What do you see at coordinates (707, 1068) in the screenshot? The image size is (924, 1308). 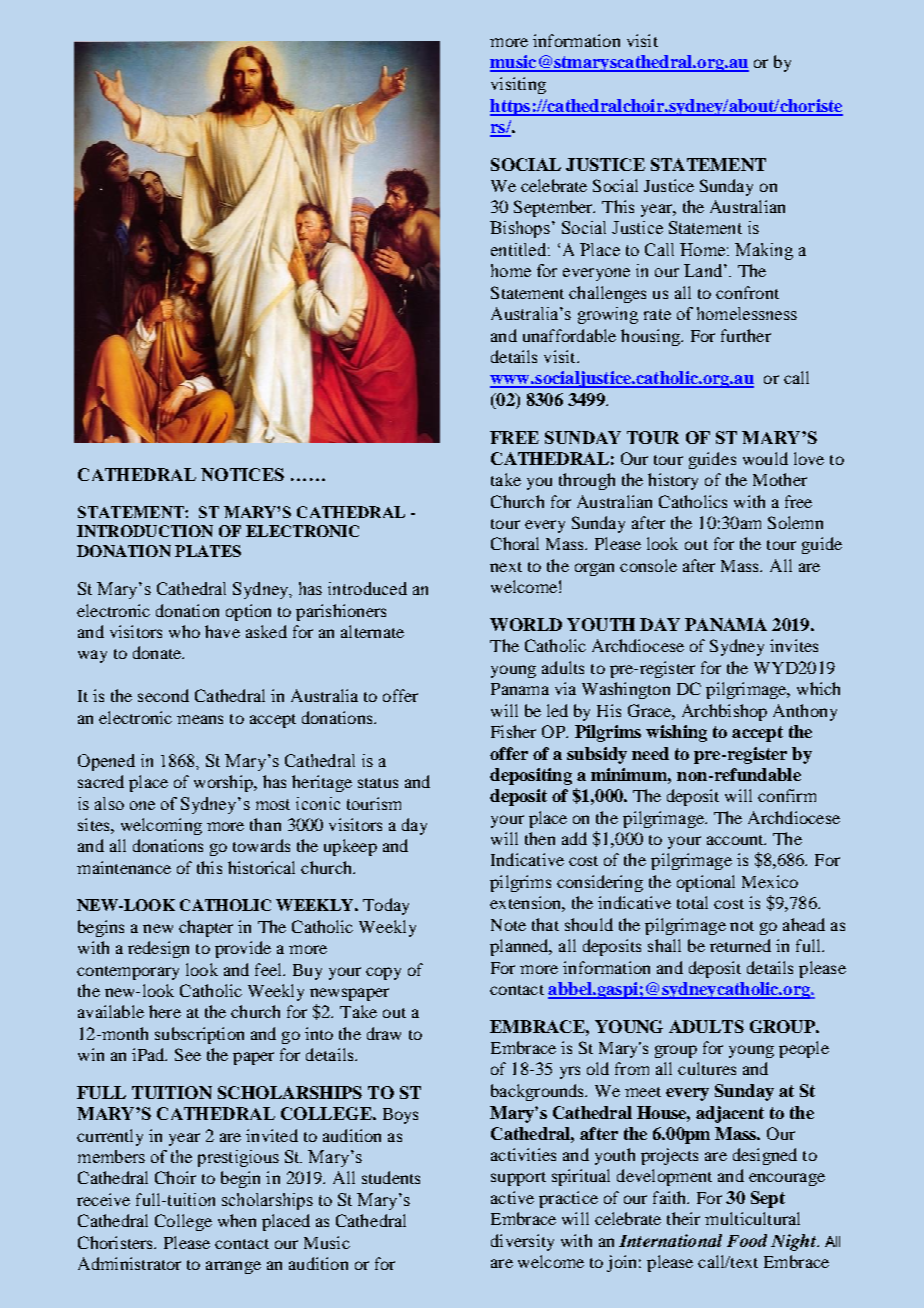 I see `cultures` at bounding box center [707, 1068].
